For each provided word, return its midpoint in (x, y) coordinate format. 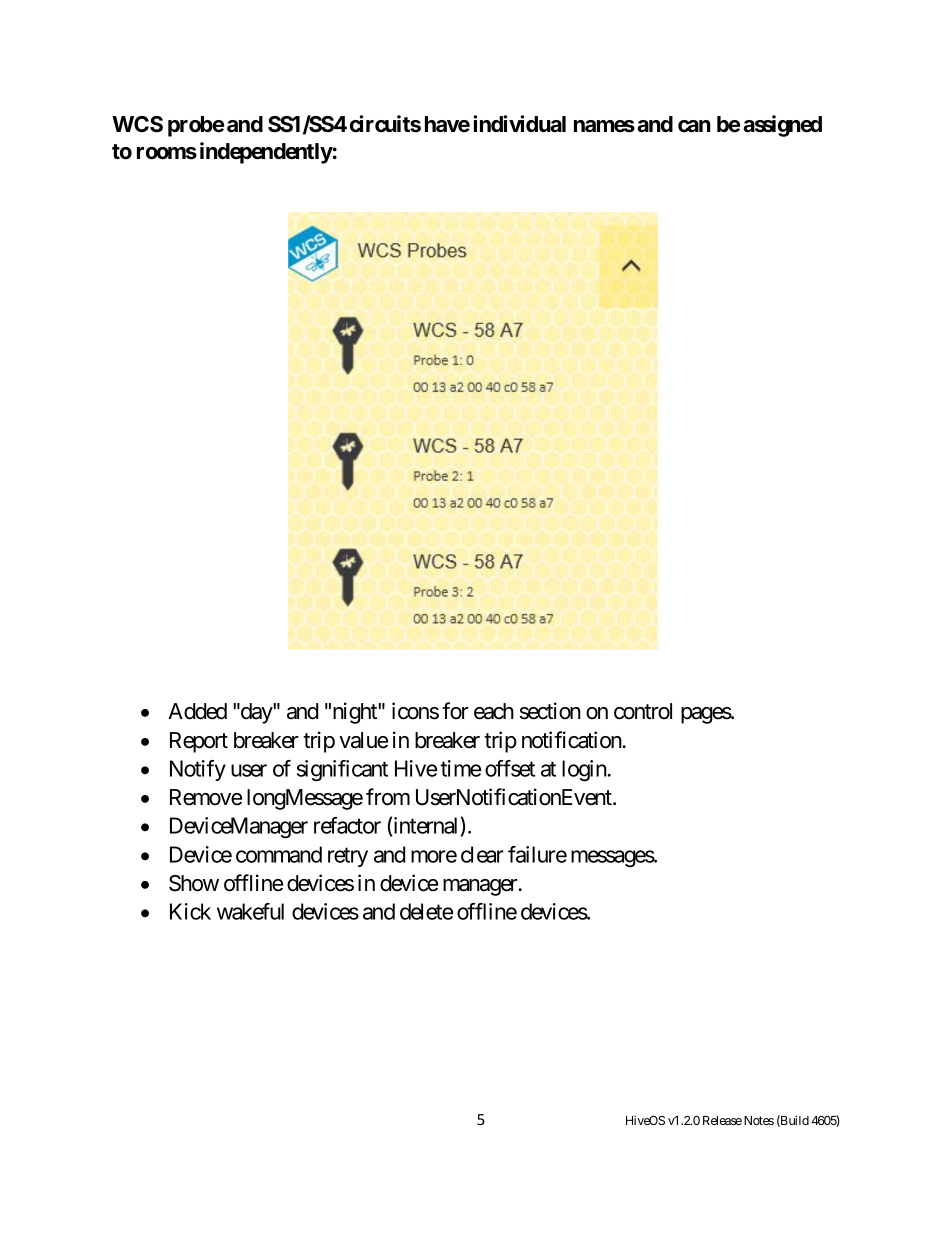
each (494, 711)
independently (266, 153)
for (455, 711)
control (643, 711)
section (550, 711)
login (585, 771)
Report (199, 742)
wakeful (250, 911)
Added (197, 711)
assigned (782, 126)
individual (519, 124)
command (279, 854)
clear (482, 854)
